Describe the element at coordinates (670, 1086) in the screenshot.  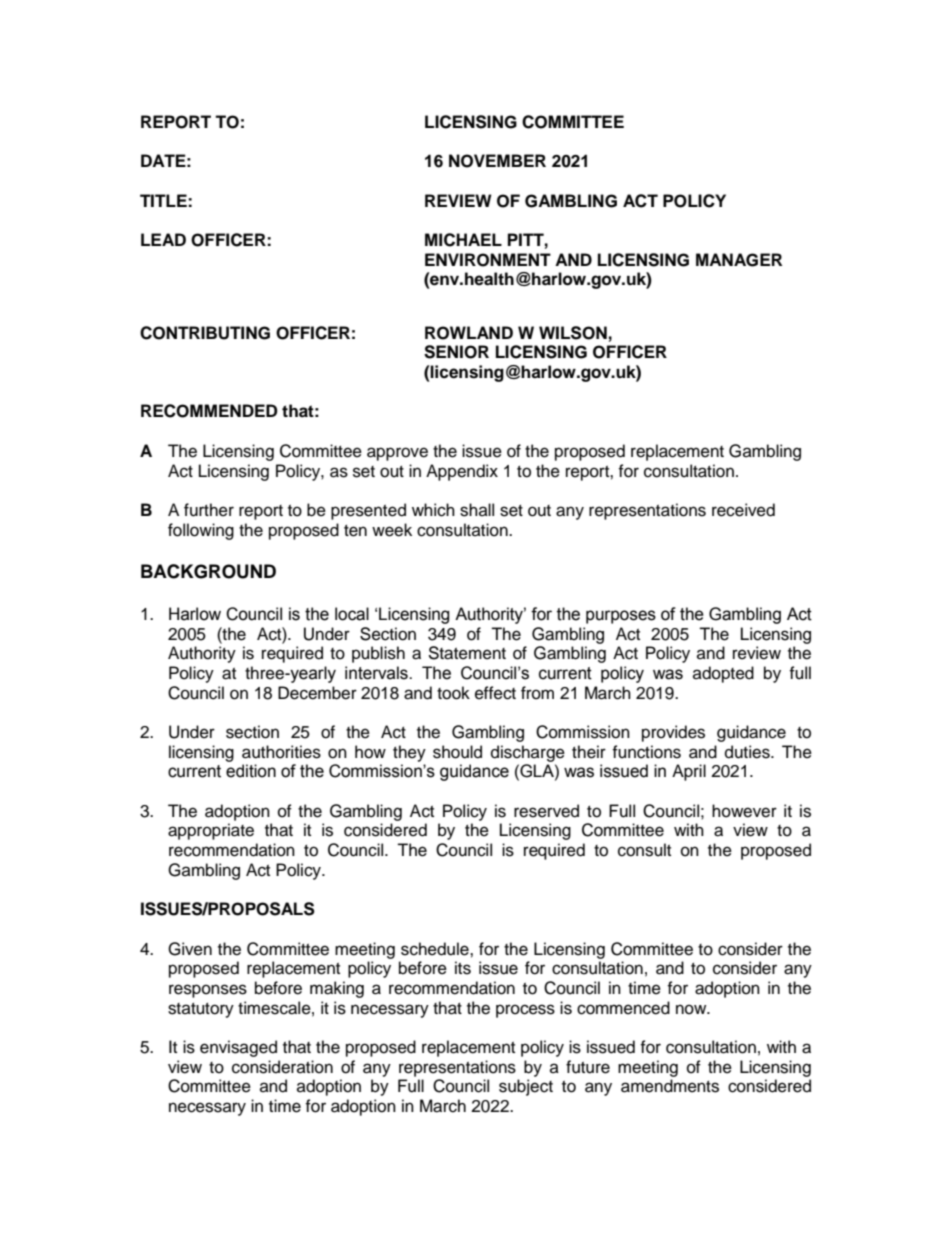
I see `amendments` at that location.
